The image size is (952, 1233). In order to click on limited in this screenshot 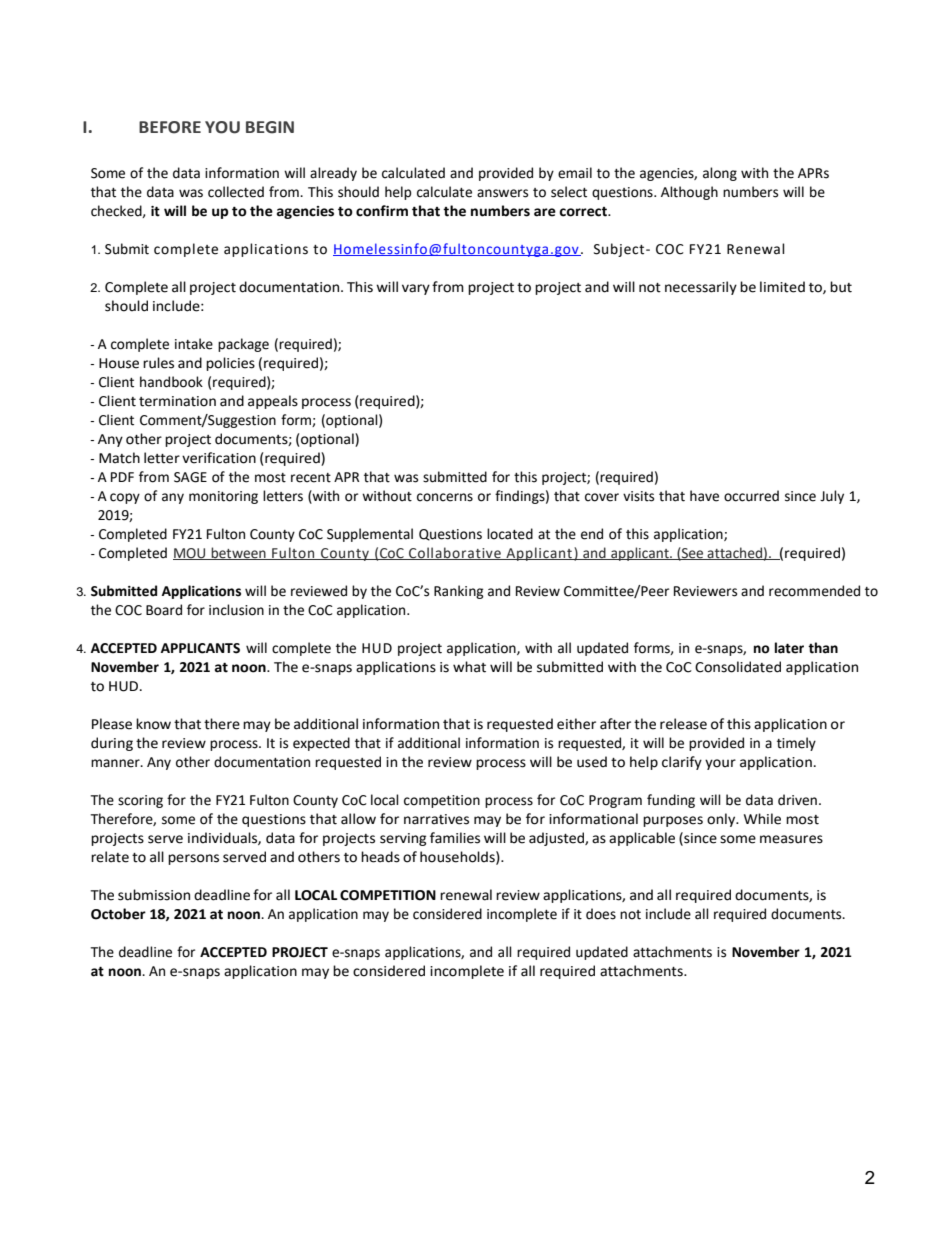, I will do `click(782, 287)`.
